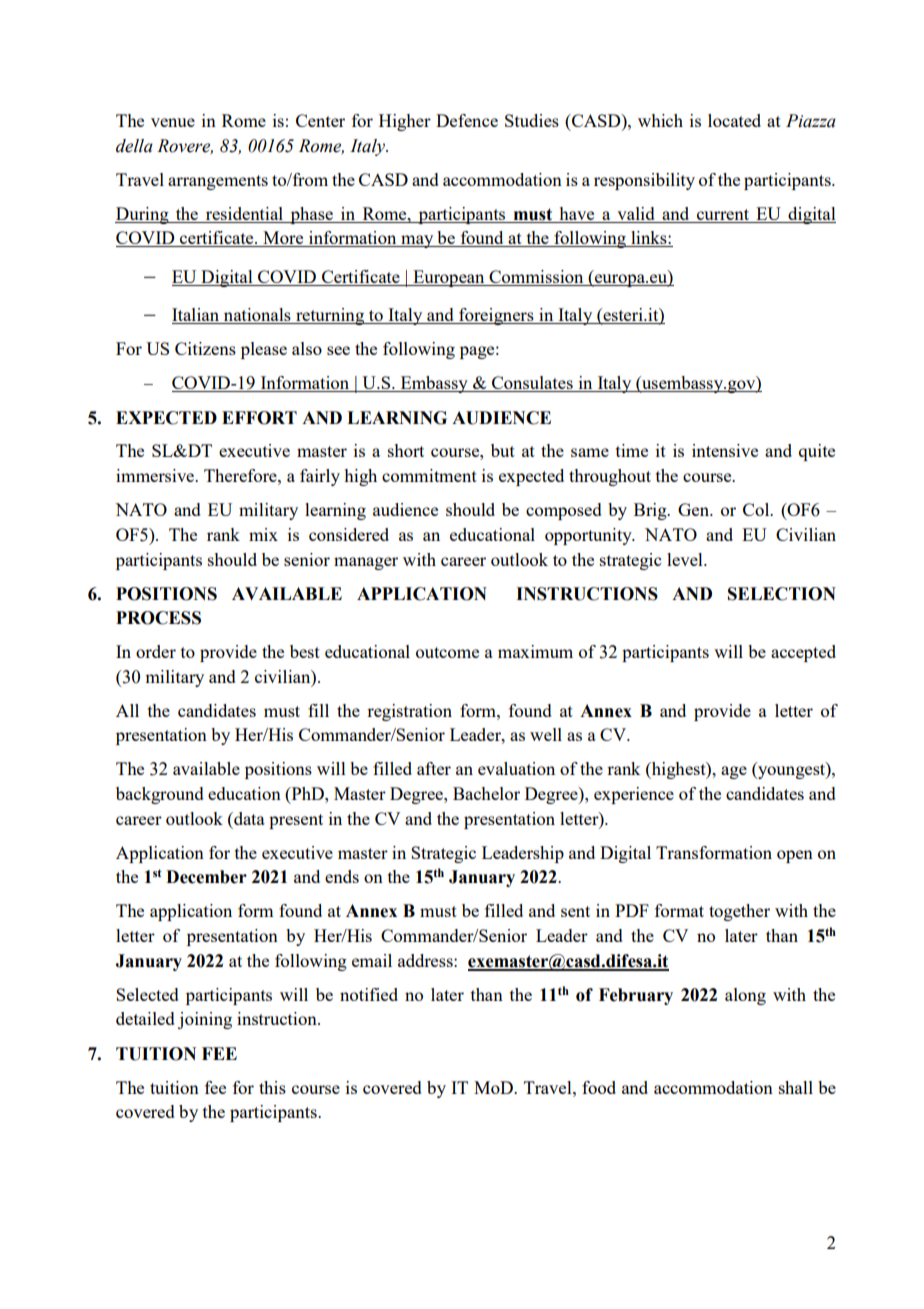 Image resolution: width=924 pixels, height=1309 pixels. I want to click on SELECTION, so click(782, 594).
